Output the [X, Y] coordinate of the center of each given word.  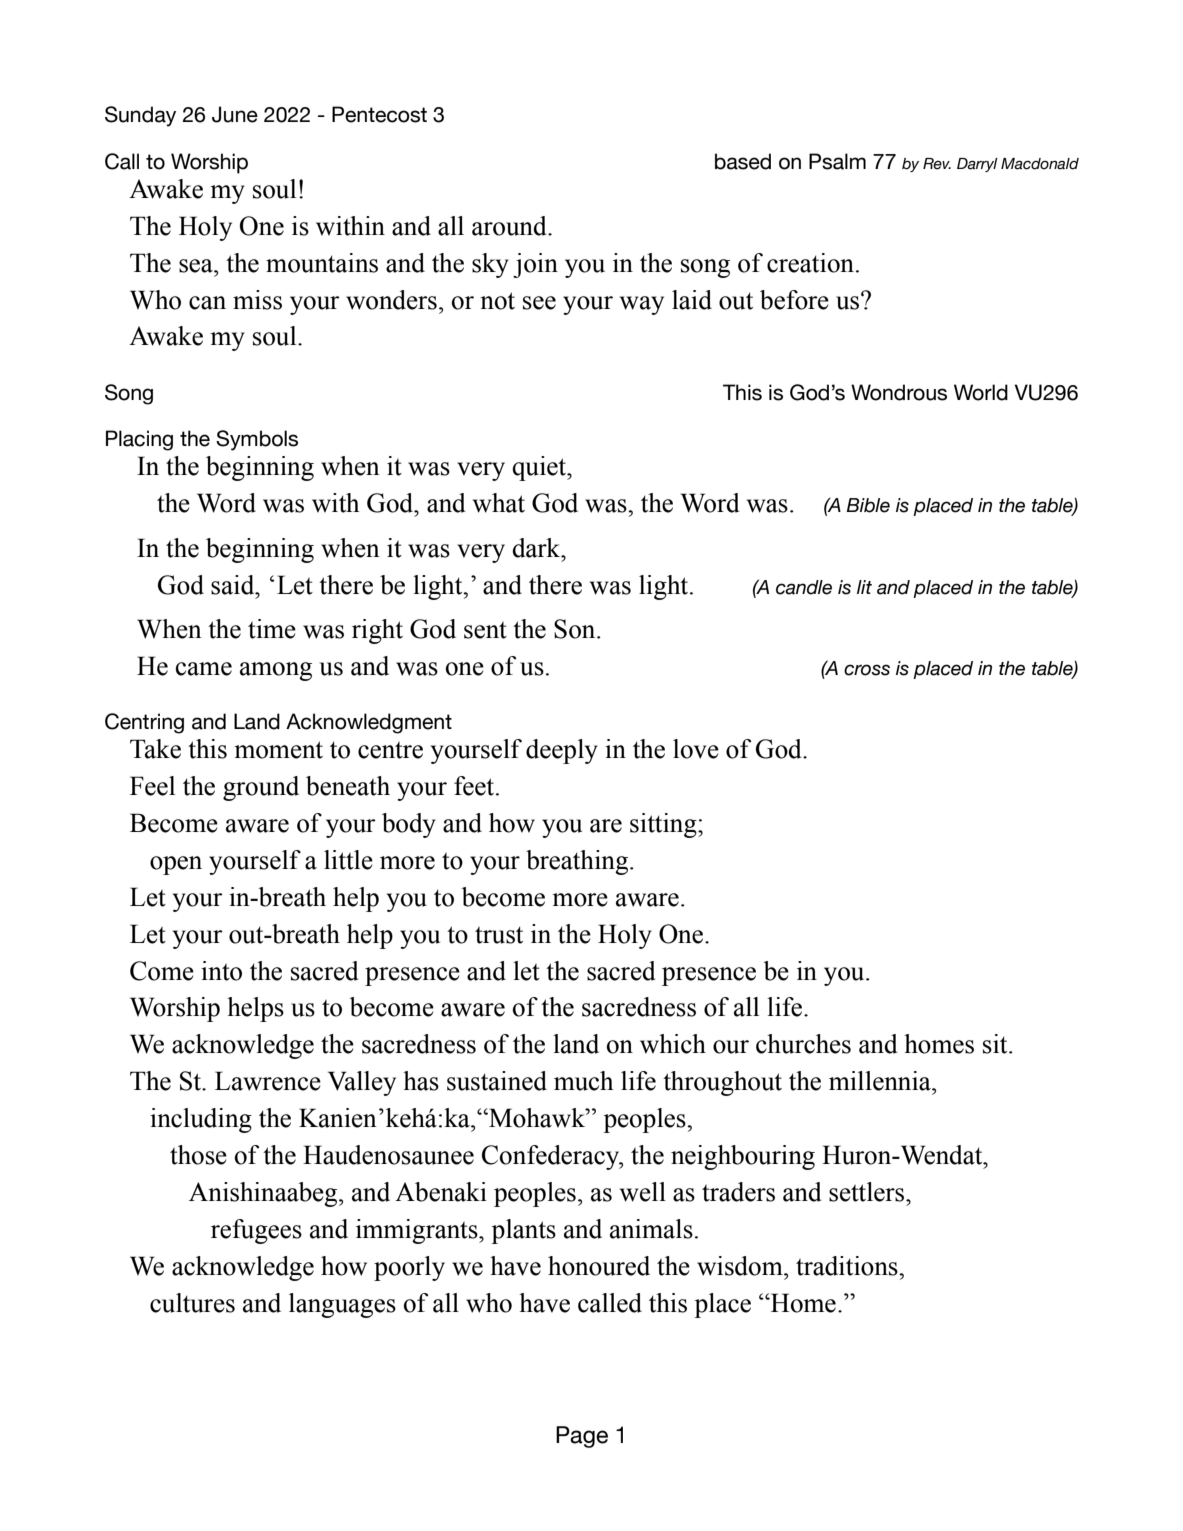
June [235, 114]
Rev [937, 164]
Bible [868, 505]
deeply [562, 751]
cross [867, 670]
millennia [881, 1081]
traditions [848, 1266]
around [510, 226]
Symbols [257, 440]
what [499, 503]
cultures [192, 1303]
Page [582, 1437]
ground [261, 788]
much [583, 1081]
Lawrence [268, 1081]
